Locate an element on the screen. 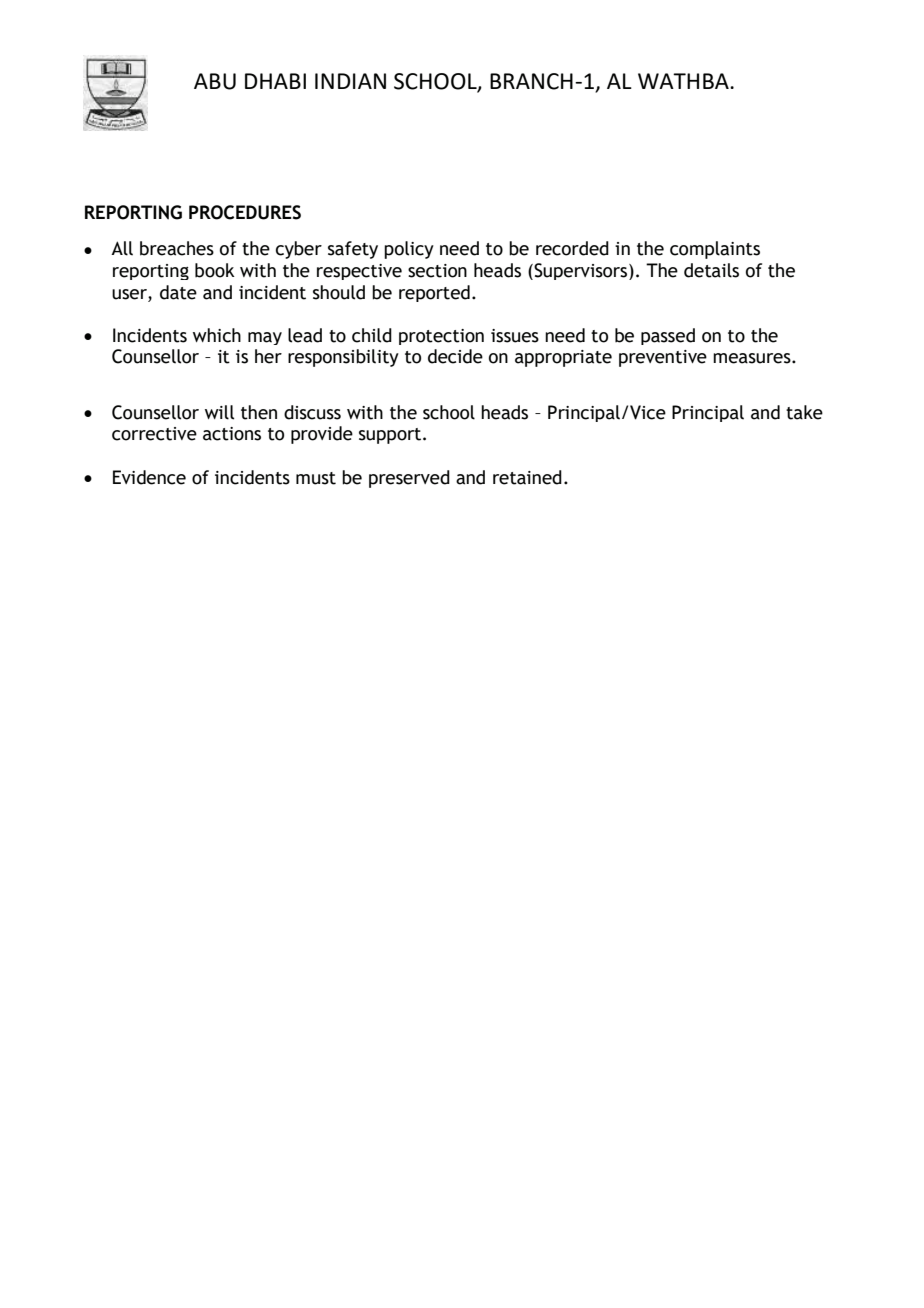  policy is located at coordinates (409, 250).
